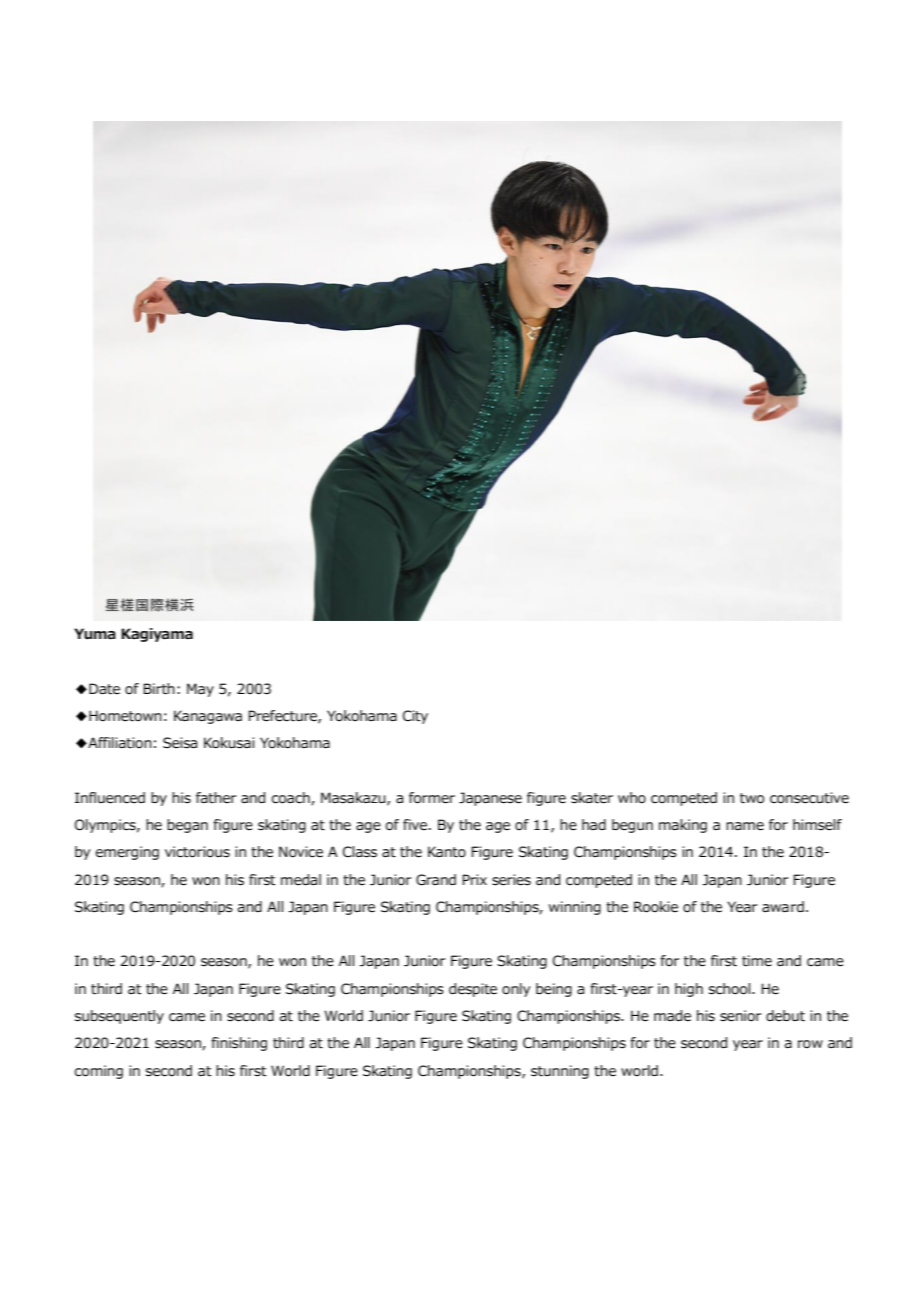 This screenshot has height=1309, width=924. What do you see at coordinates (301, 880) in the screenshot?
I see `medal` at bounding box center [301, 880].
